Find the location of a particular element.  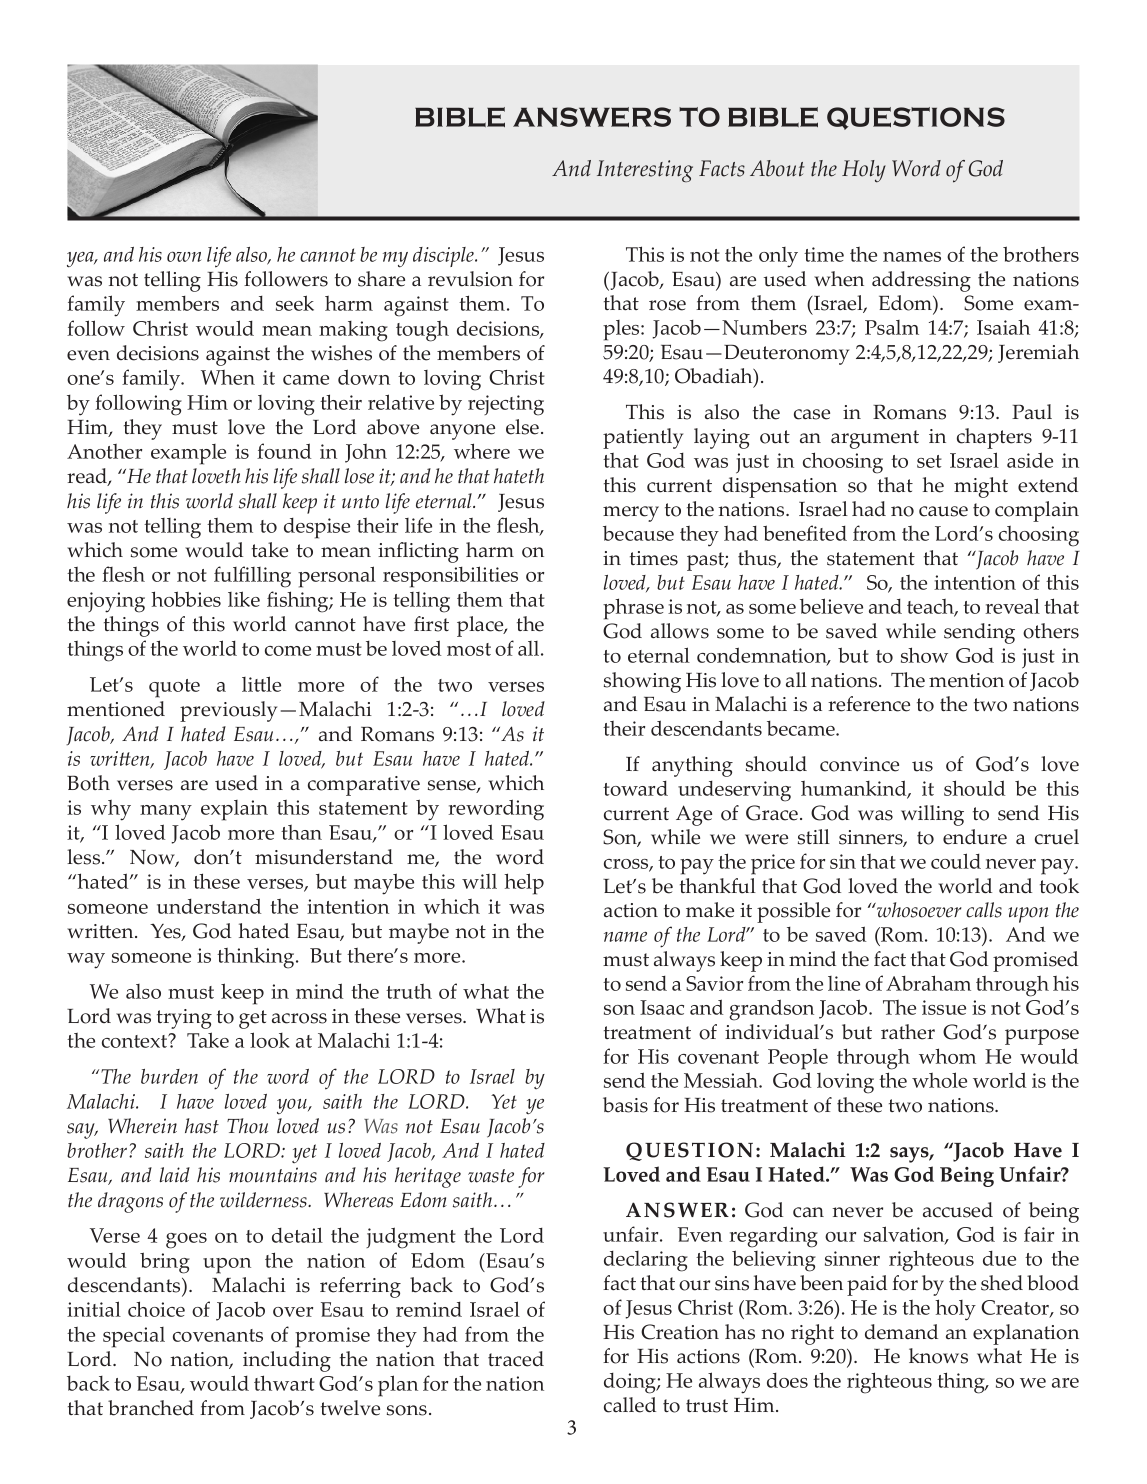

toward is located at coordinates (635, 788).
